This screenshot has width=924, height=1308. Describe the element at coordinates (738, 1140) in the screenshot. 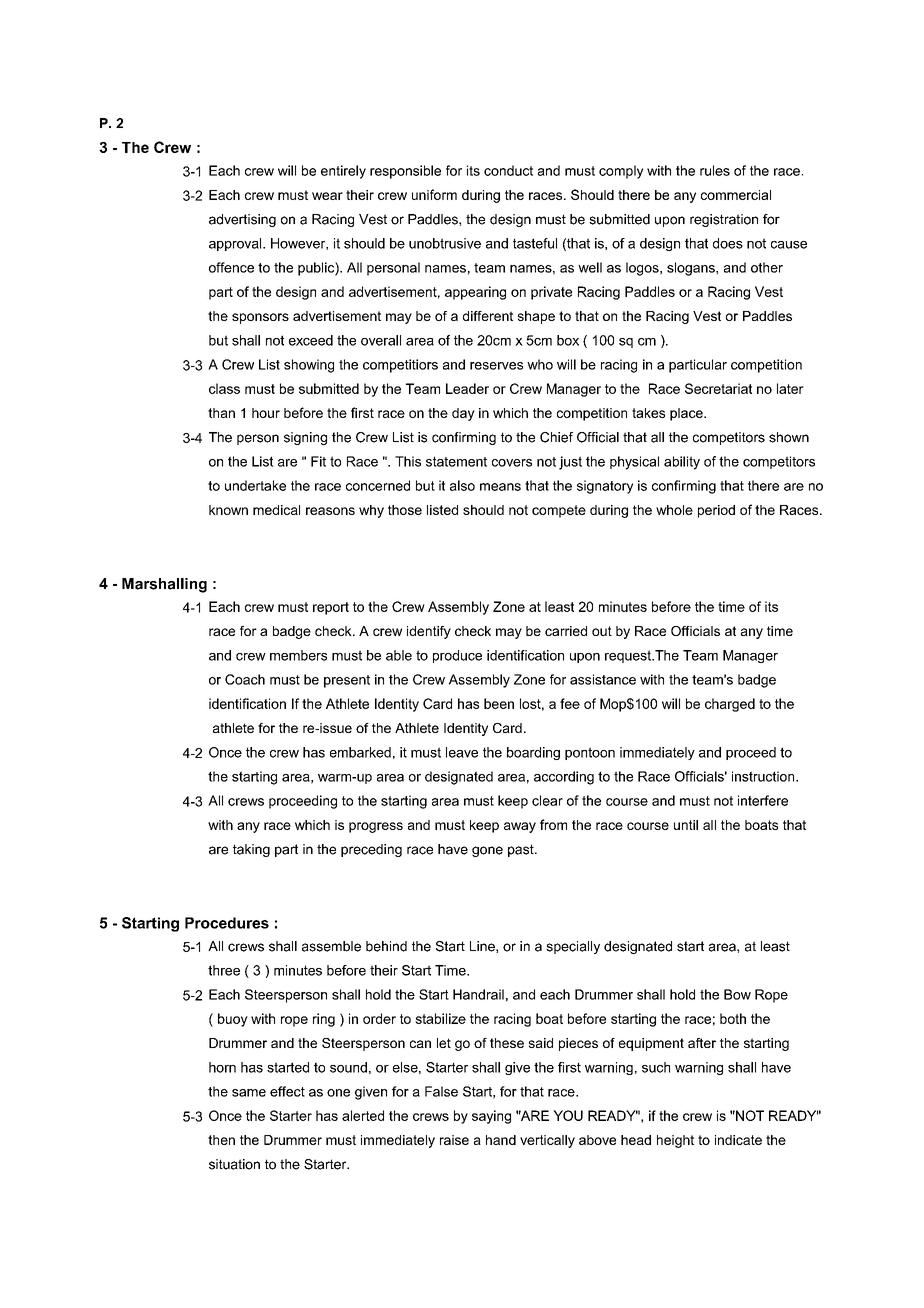

I see `indicate` at that location.
